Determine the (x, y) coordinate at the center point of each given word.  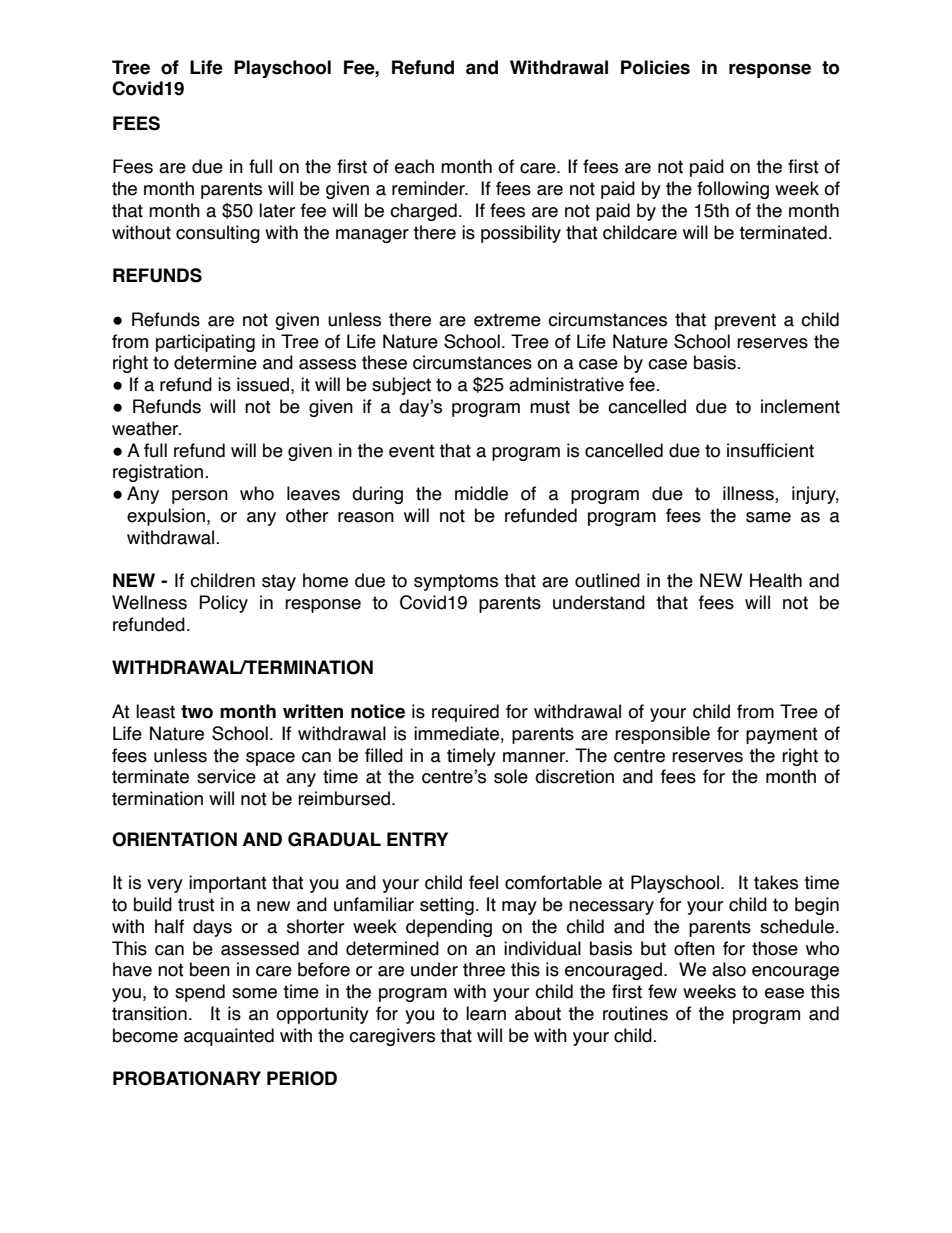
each (414, 166)
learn (486, 1013)
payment (782, 735)
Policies (655, 67)
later (277, 210)
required (465, 713)
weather (146, 428)
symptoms (456, 582)
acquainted (229, 1037)
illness (749, 494)
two (197, 712)
